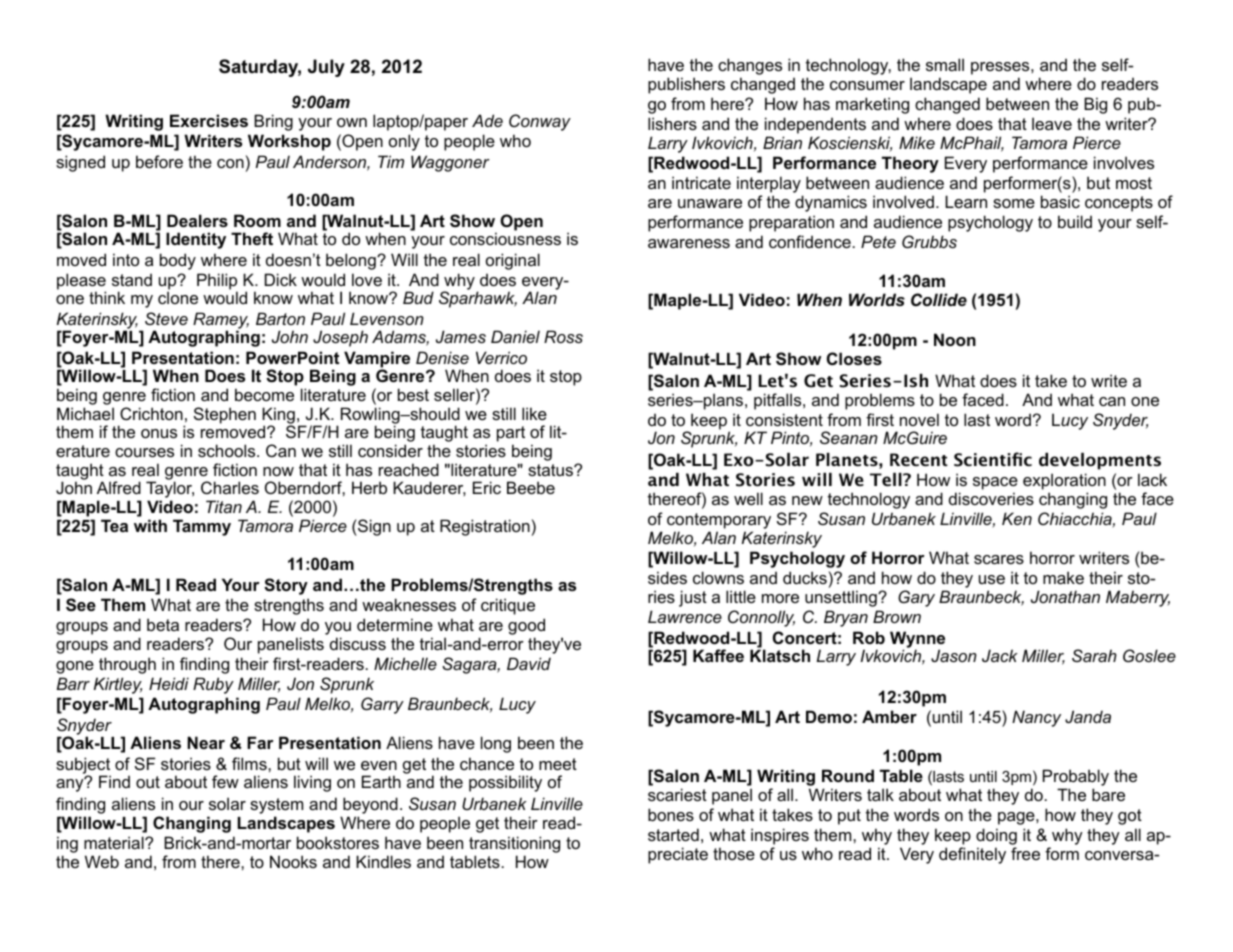 The width and height of the document is (1233, 952). I want to click on Big, so click(1095, 105).
